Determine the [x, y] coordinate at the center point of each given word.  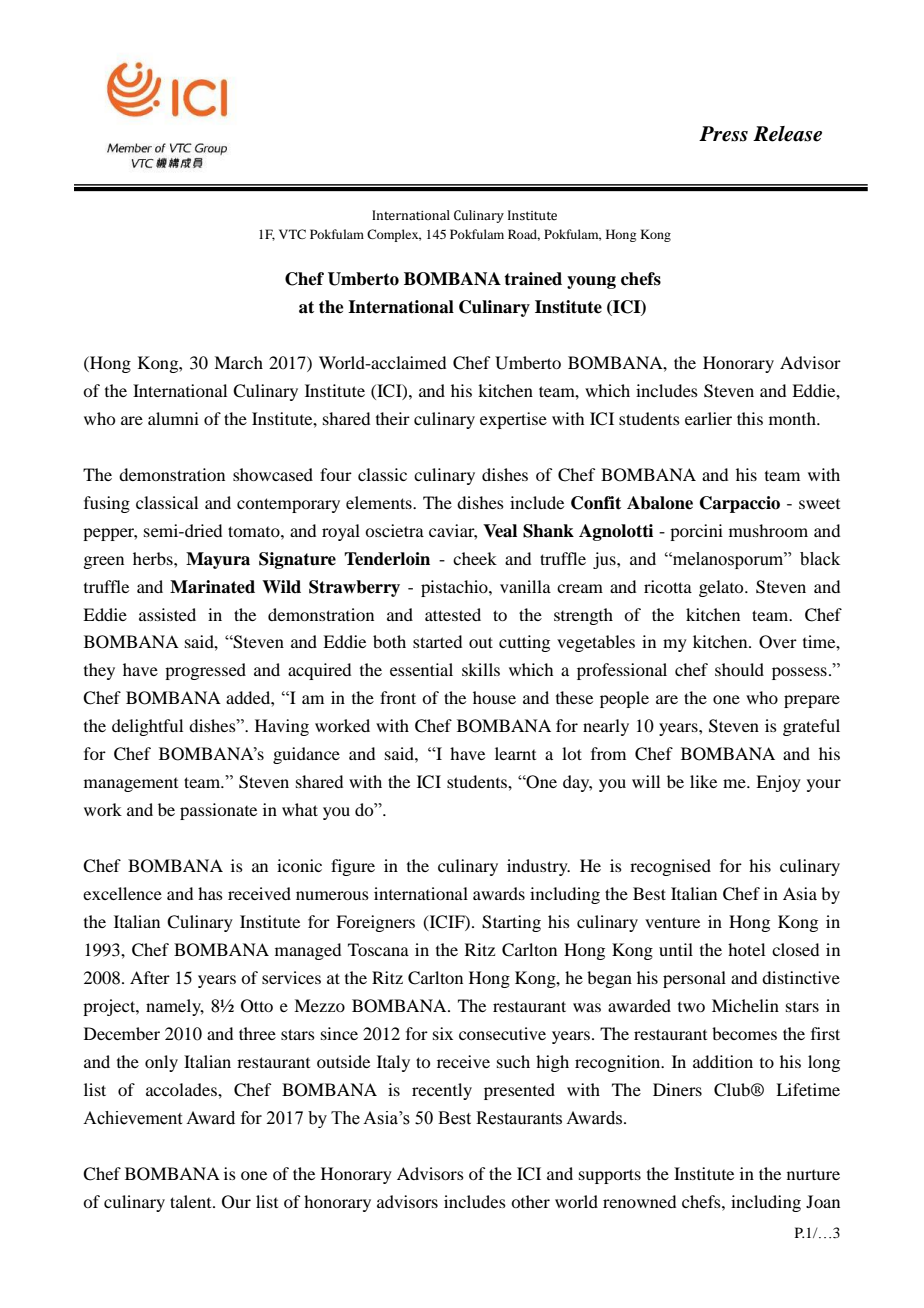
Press [723, 134]
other [530, 1201]
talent [192, 1201]
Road [524, 235]
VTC [292, 234]
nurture [813, 1175]
